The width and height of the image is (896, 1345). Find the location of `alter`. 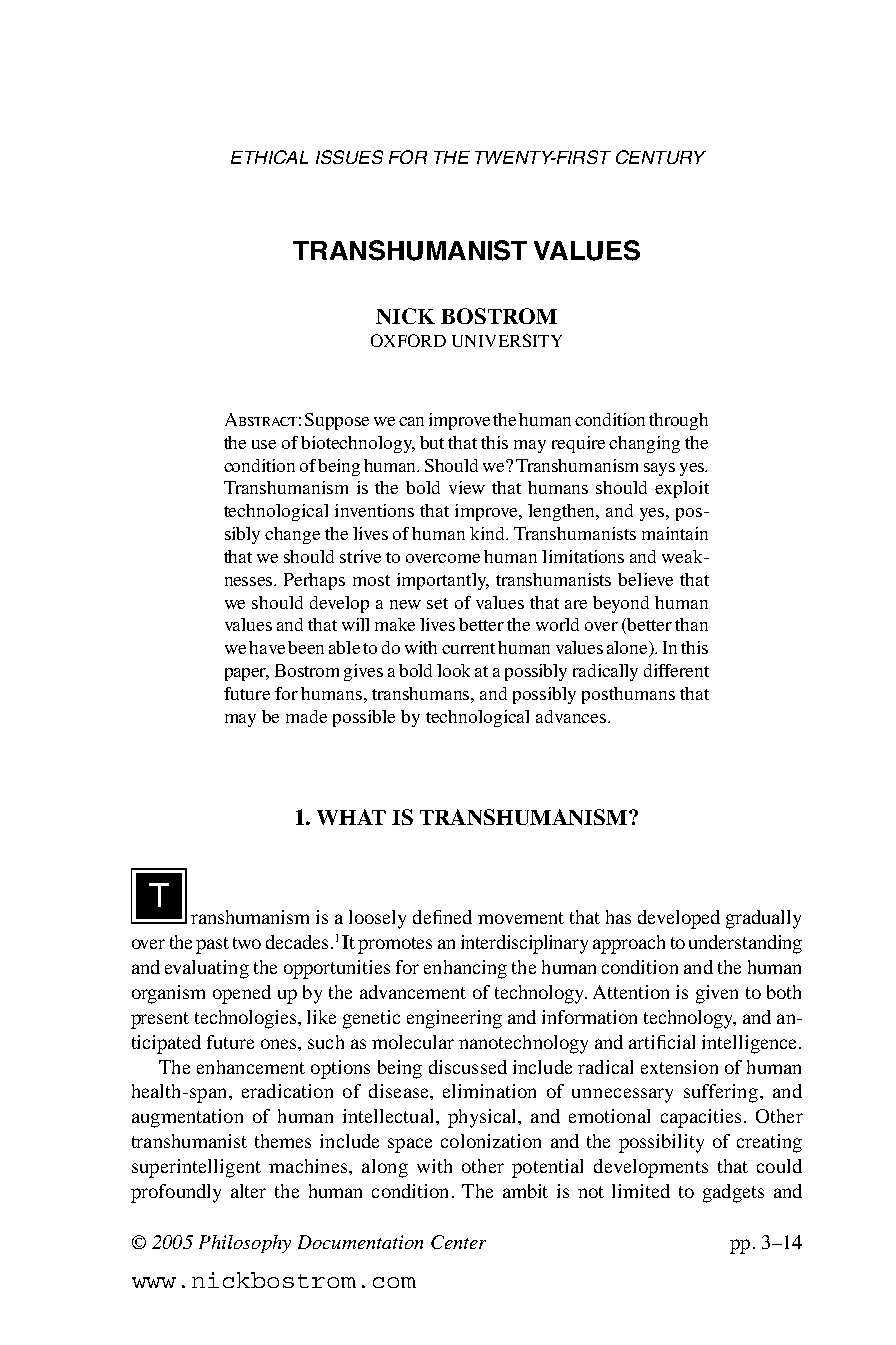

alter is located at coordinates (248, 1191).
